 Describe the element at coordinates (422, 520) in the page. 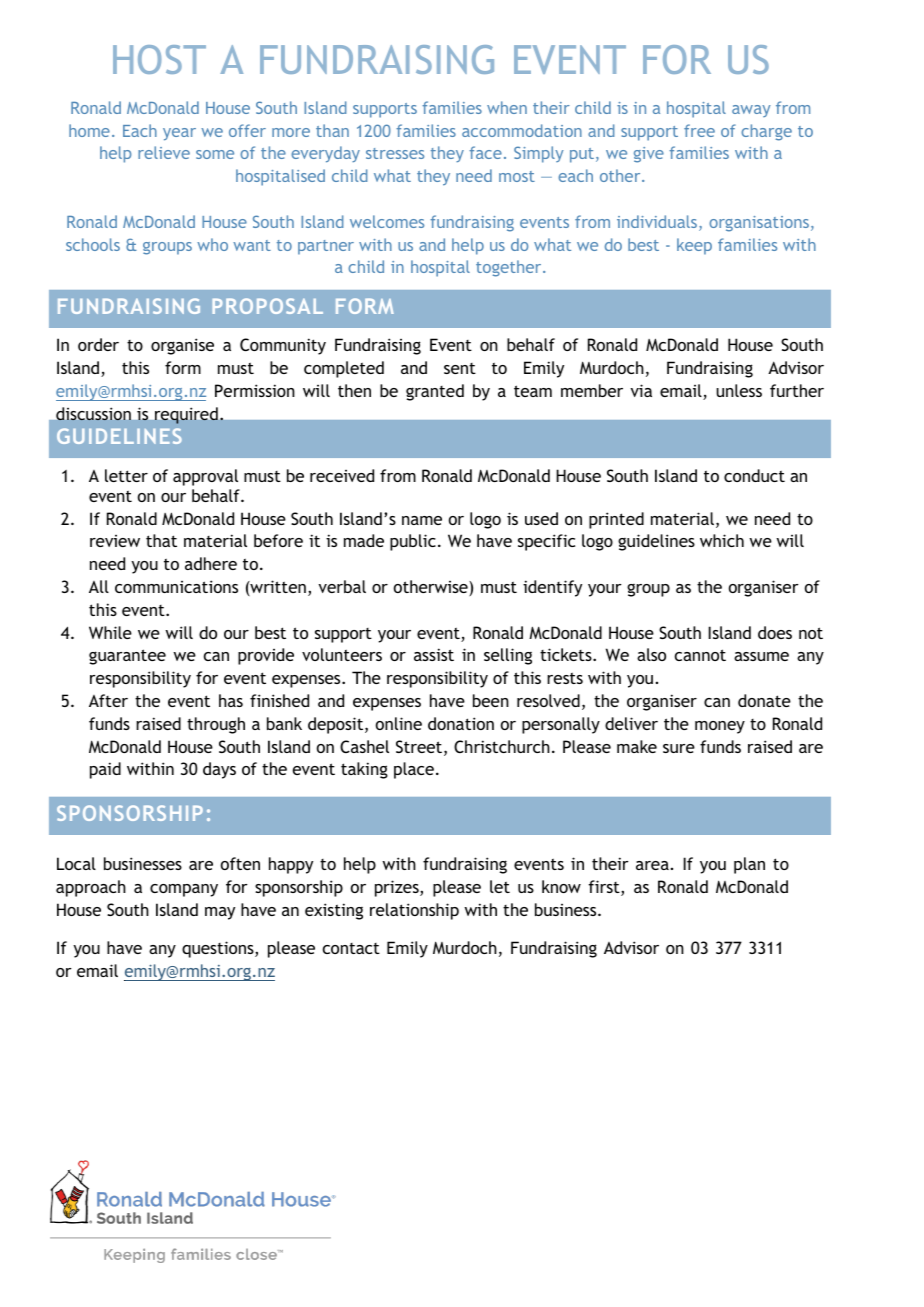

I see `name` at that location.
